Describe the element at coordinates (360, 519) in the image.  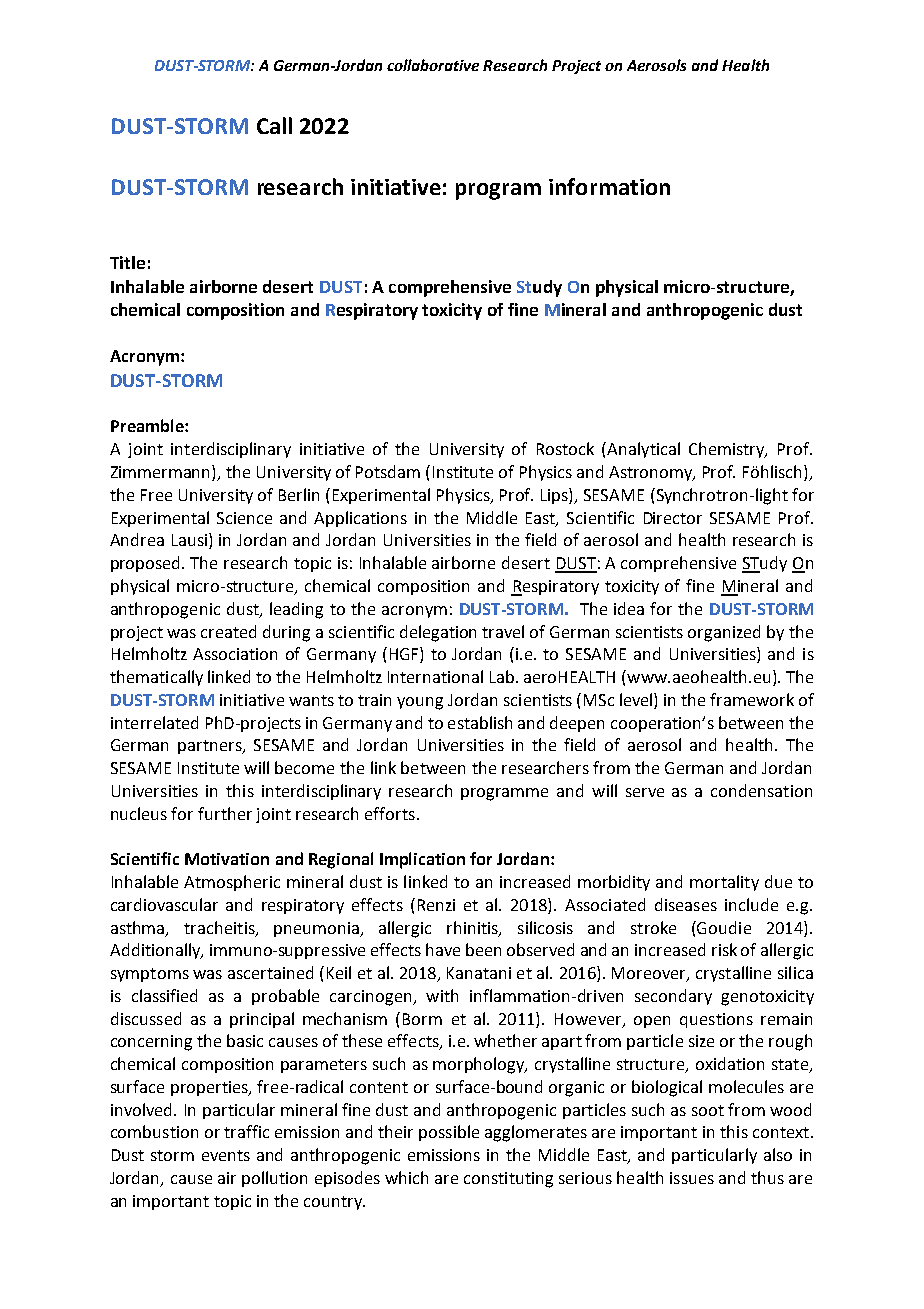
I see `Applications` at that location.
